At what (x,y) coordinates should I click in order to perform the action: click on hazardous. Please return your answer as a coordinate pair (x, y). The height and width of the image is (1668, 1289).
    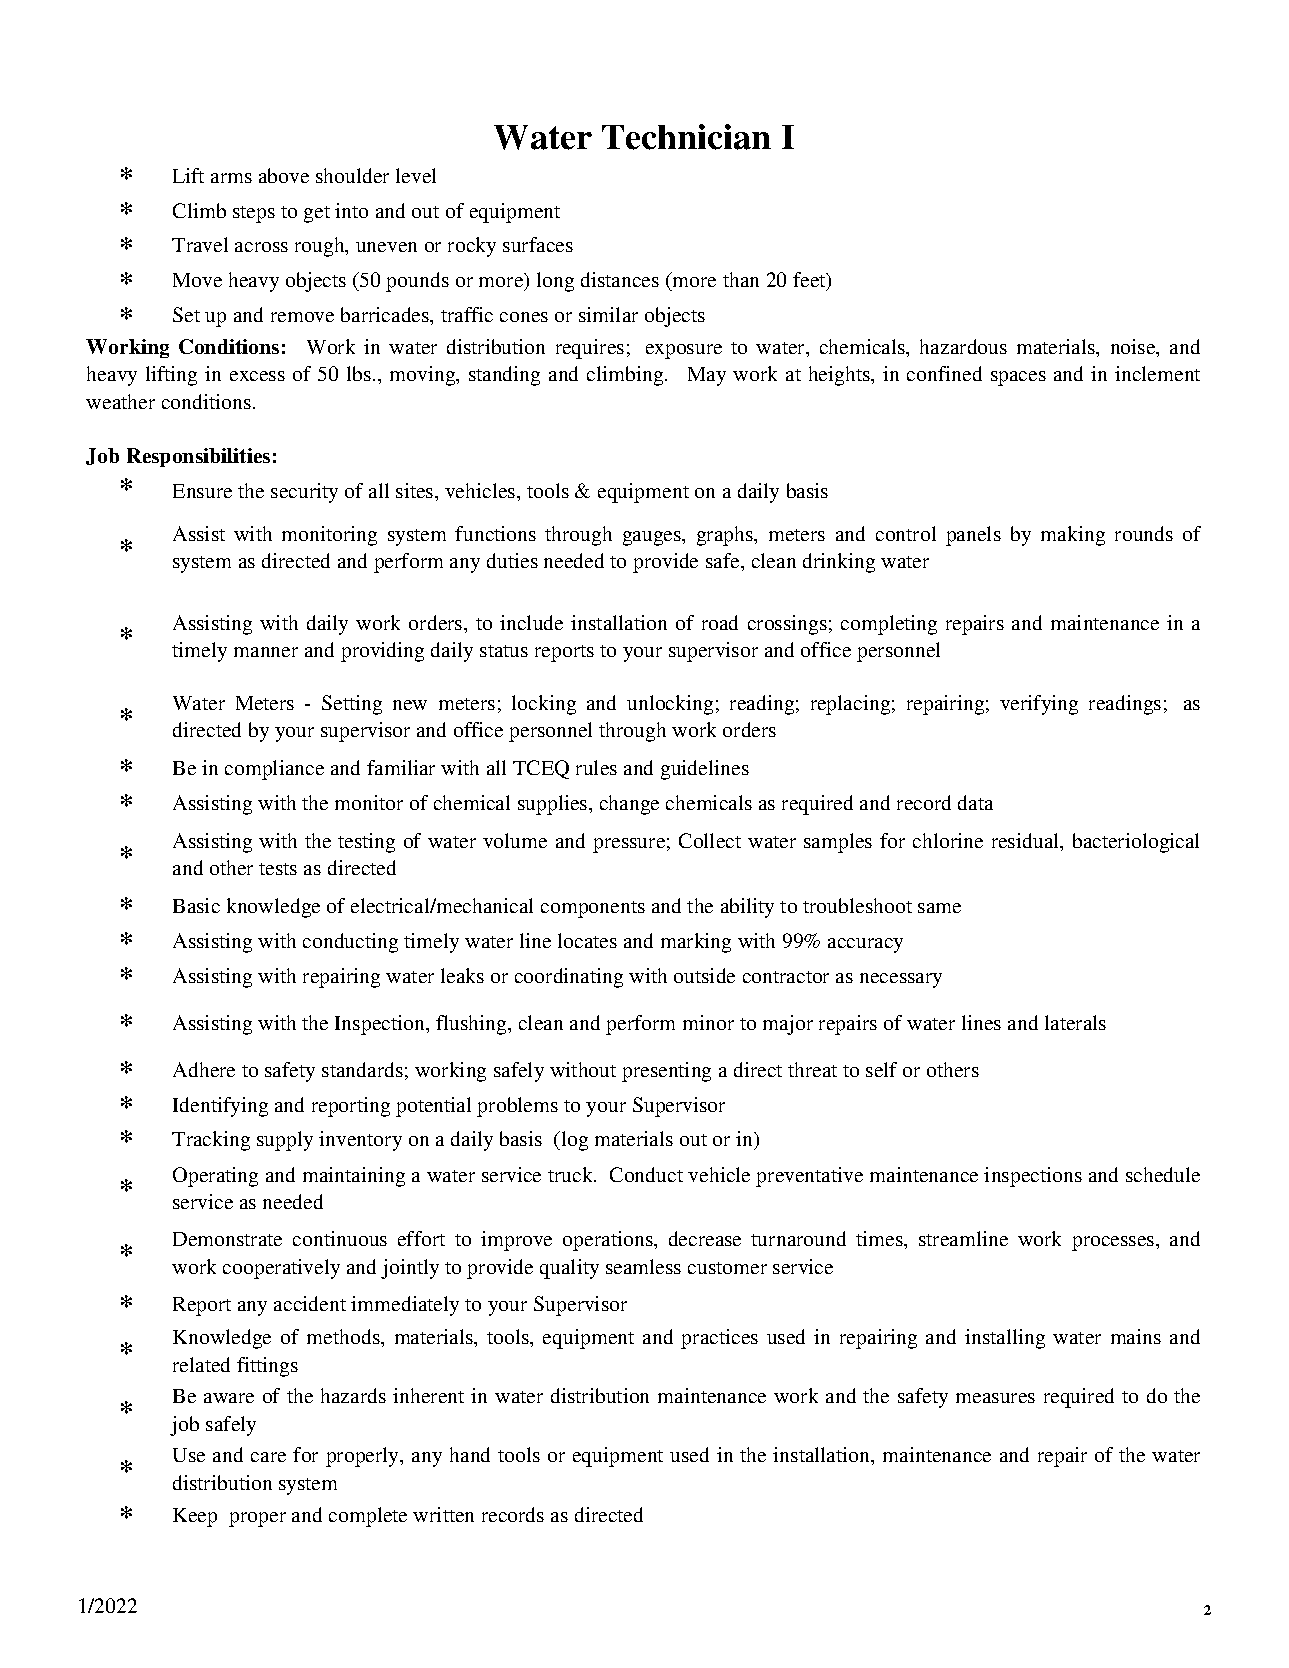
    Looking at the image, I should click on (963, 346).
